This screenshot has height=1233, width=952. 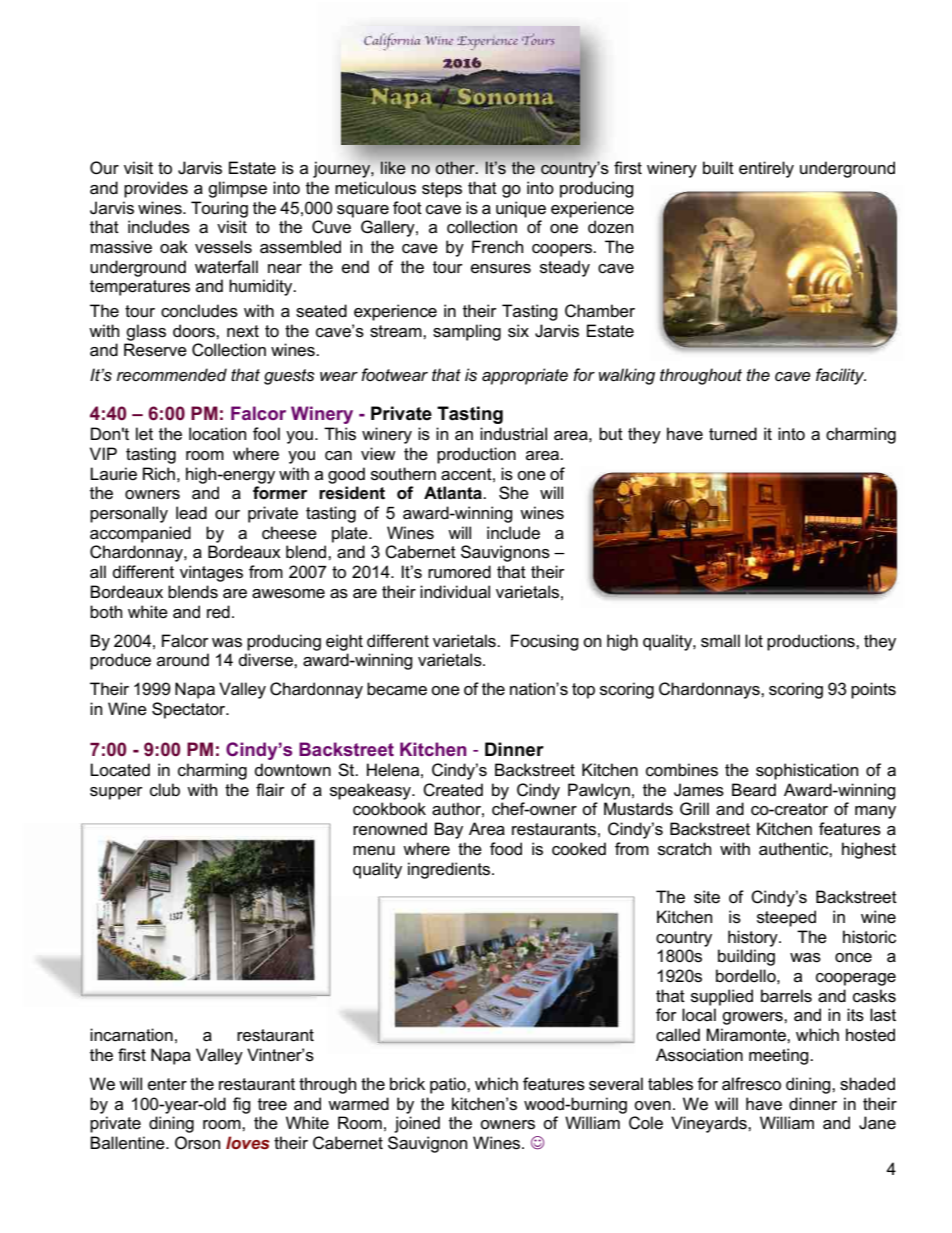 I want to click on alfresco, so click(x=751, y=1084).
